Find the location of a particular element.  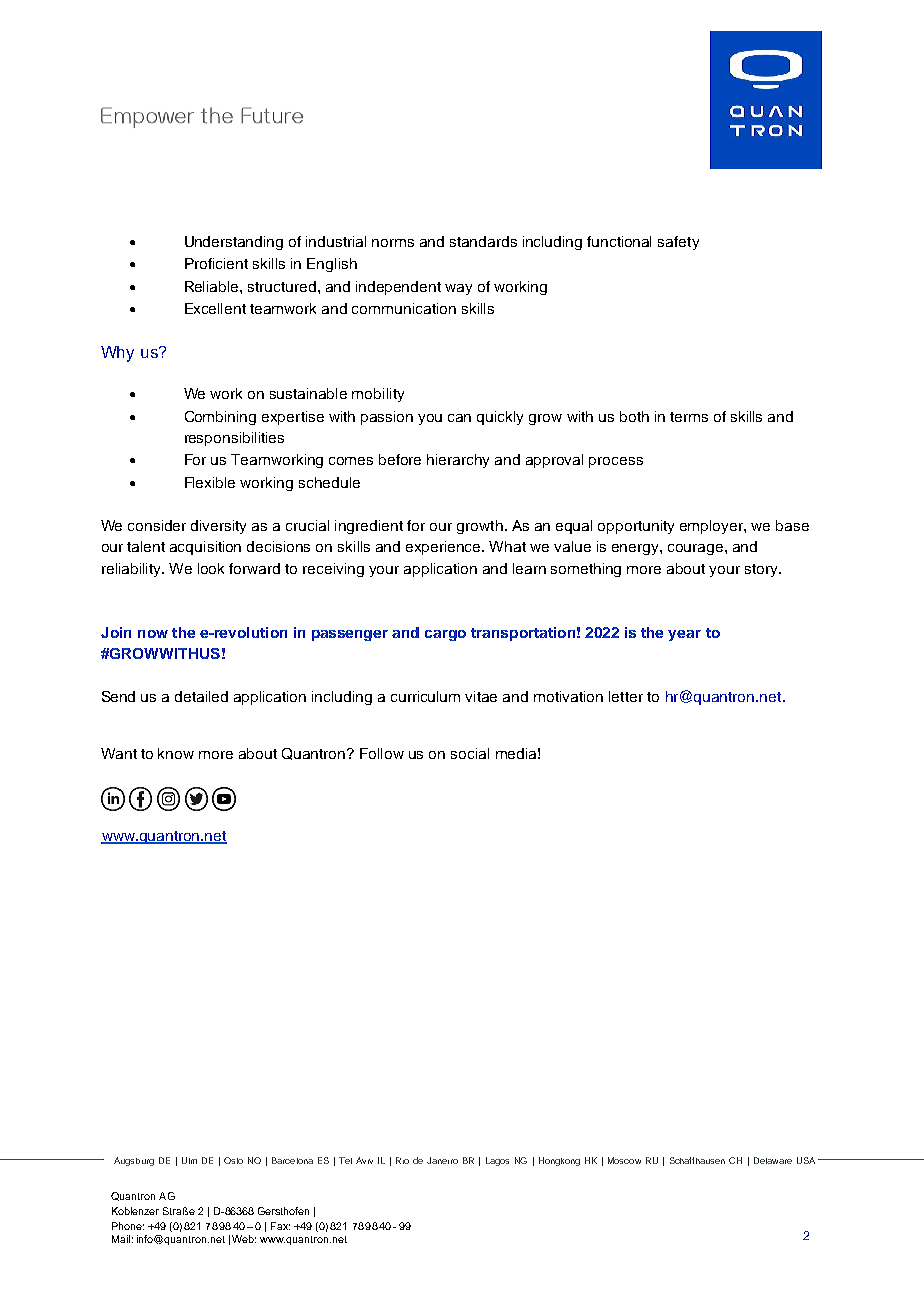

way is located at coordinates (458, 289).
